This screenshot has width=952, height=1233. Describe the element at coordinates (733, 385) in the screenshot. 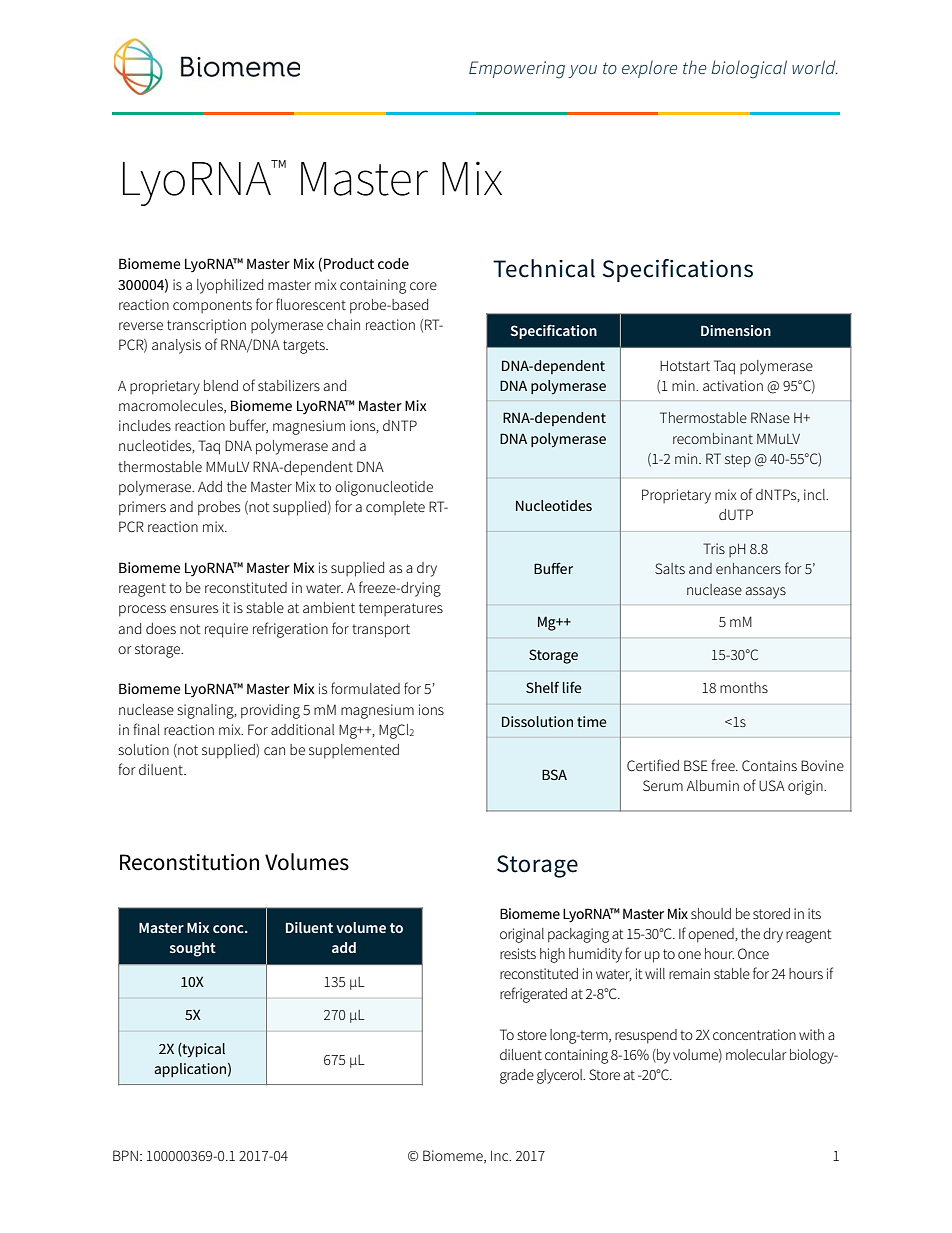

I see `activation` at that location.
